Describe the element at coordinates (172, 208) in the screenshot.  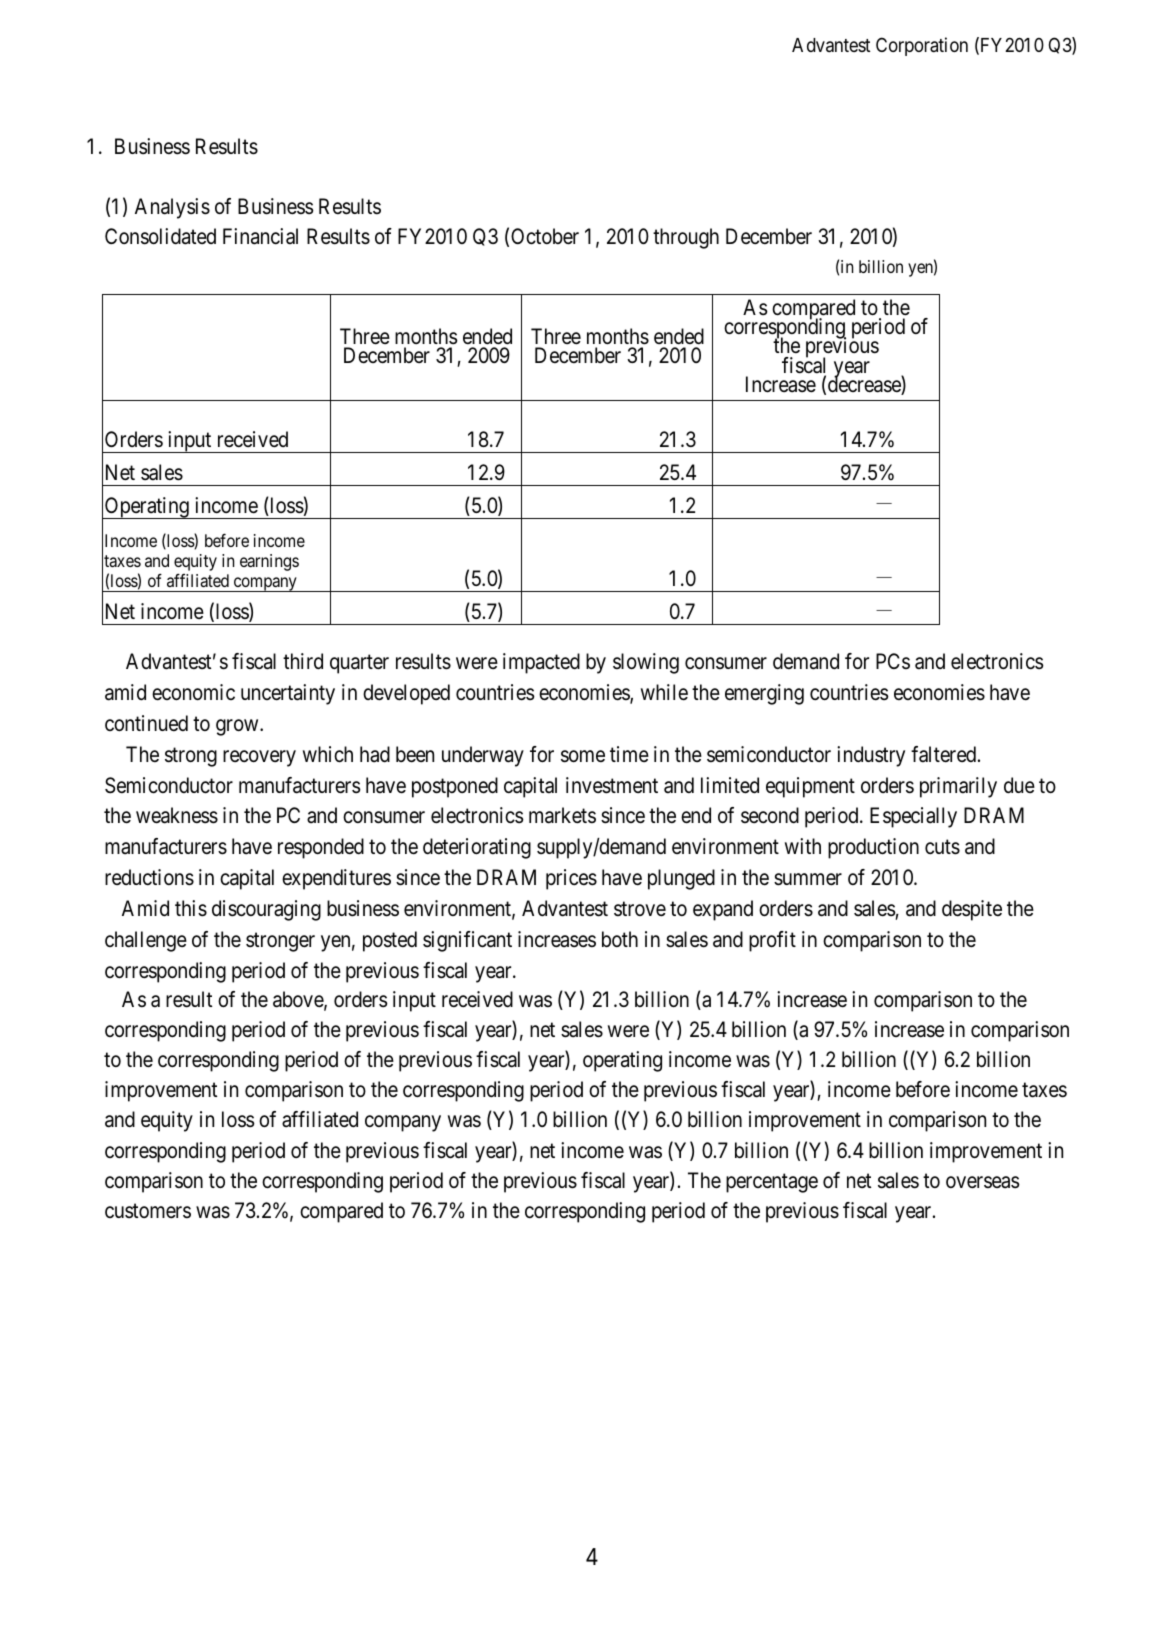
I see `Analysis` at that location.
